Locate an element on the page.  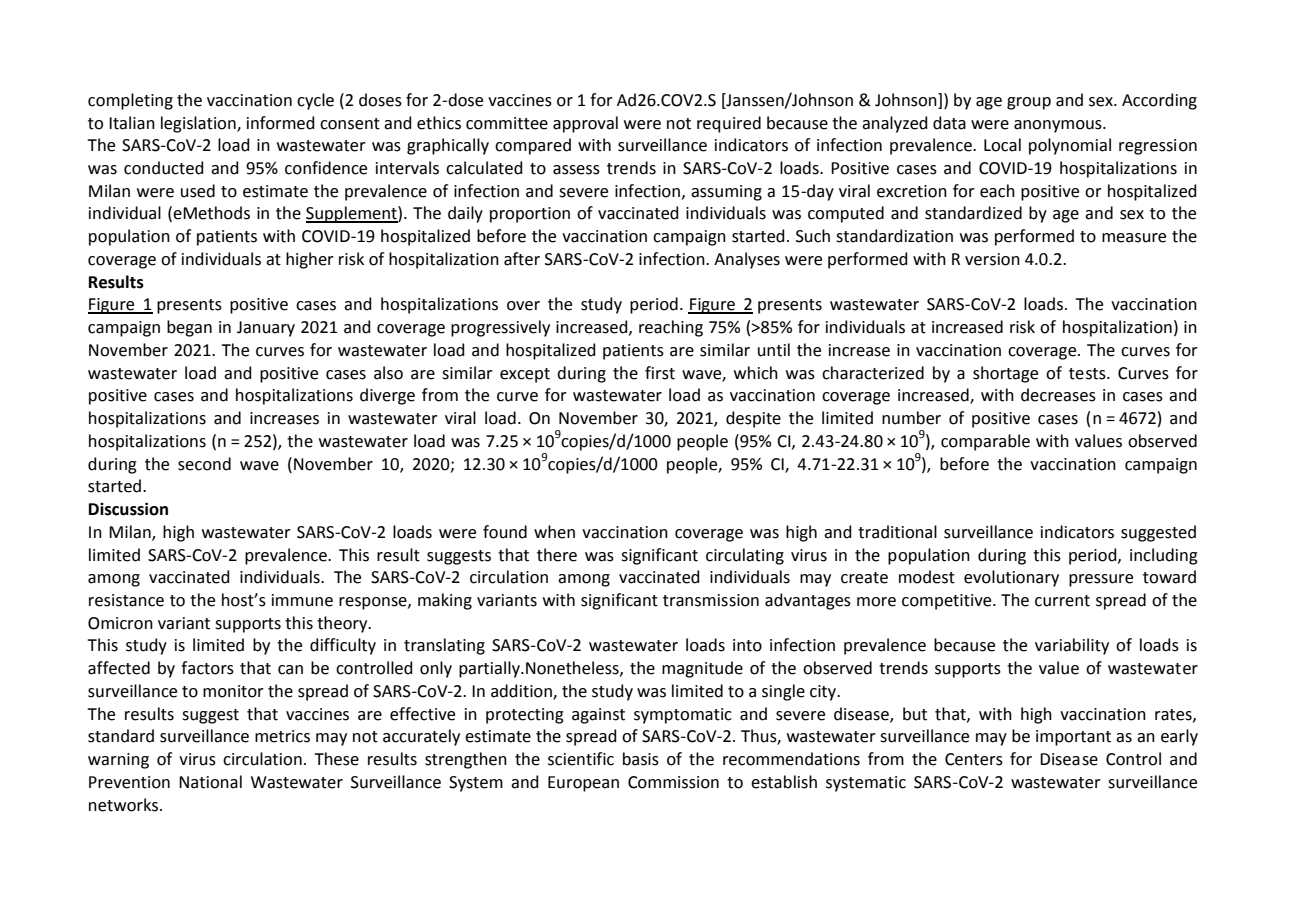
anonymous is located at coordinates (1059, 126).
